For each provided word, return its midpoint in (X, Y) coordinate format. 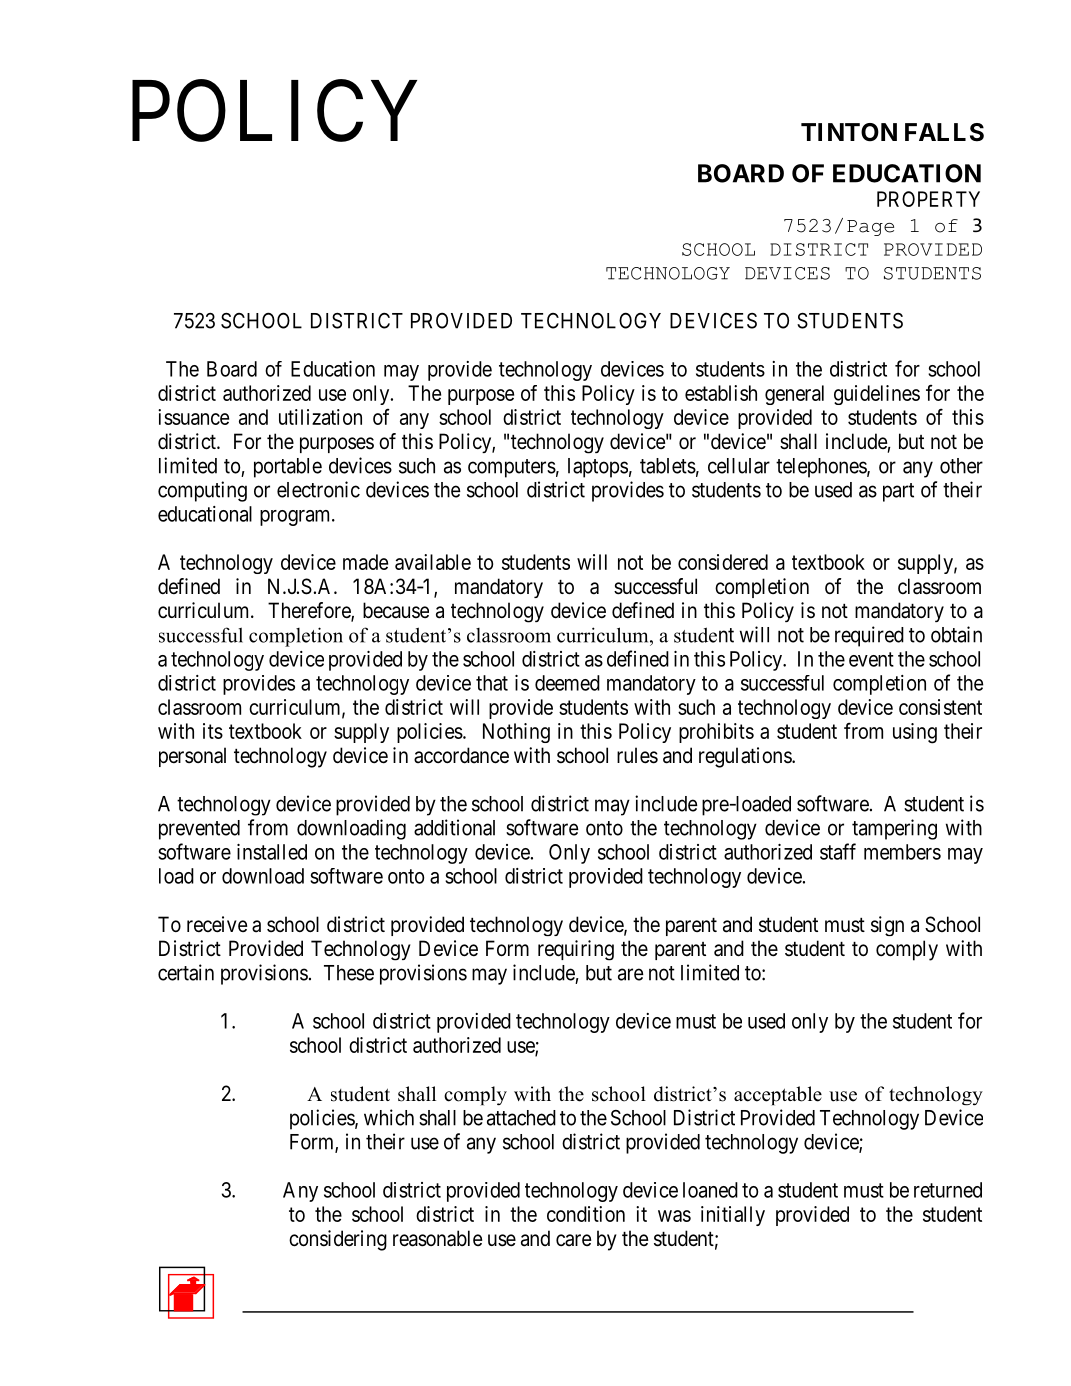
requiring (576, 950)
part (898, 492)
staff (838, 851)
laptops (598, 468)
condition (586, 1214)
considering (338, 1240)
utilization (320, 417)
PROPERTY (928, 199)
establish (721, 393)
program (296, 518)
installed (272, 852)
